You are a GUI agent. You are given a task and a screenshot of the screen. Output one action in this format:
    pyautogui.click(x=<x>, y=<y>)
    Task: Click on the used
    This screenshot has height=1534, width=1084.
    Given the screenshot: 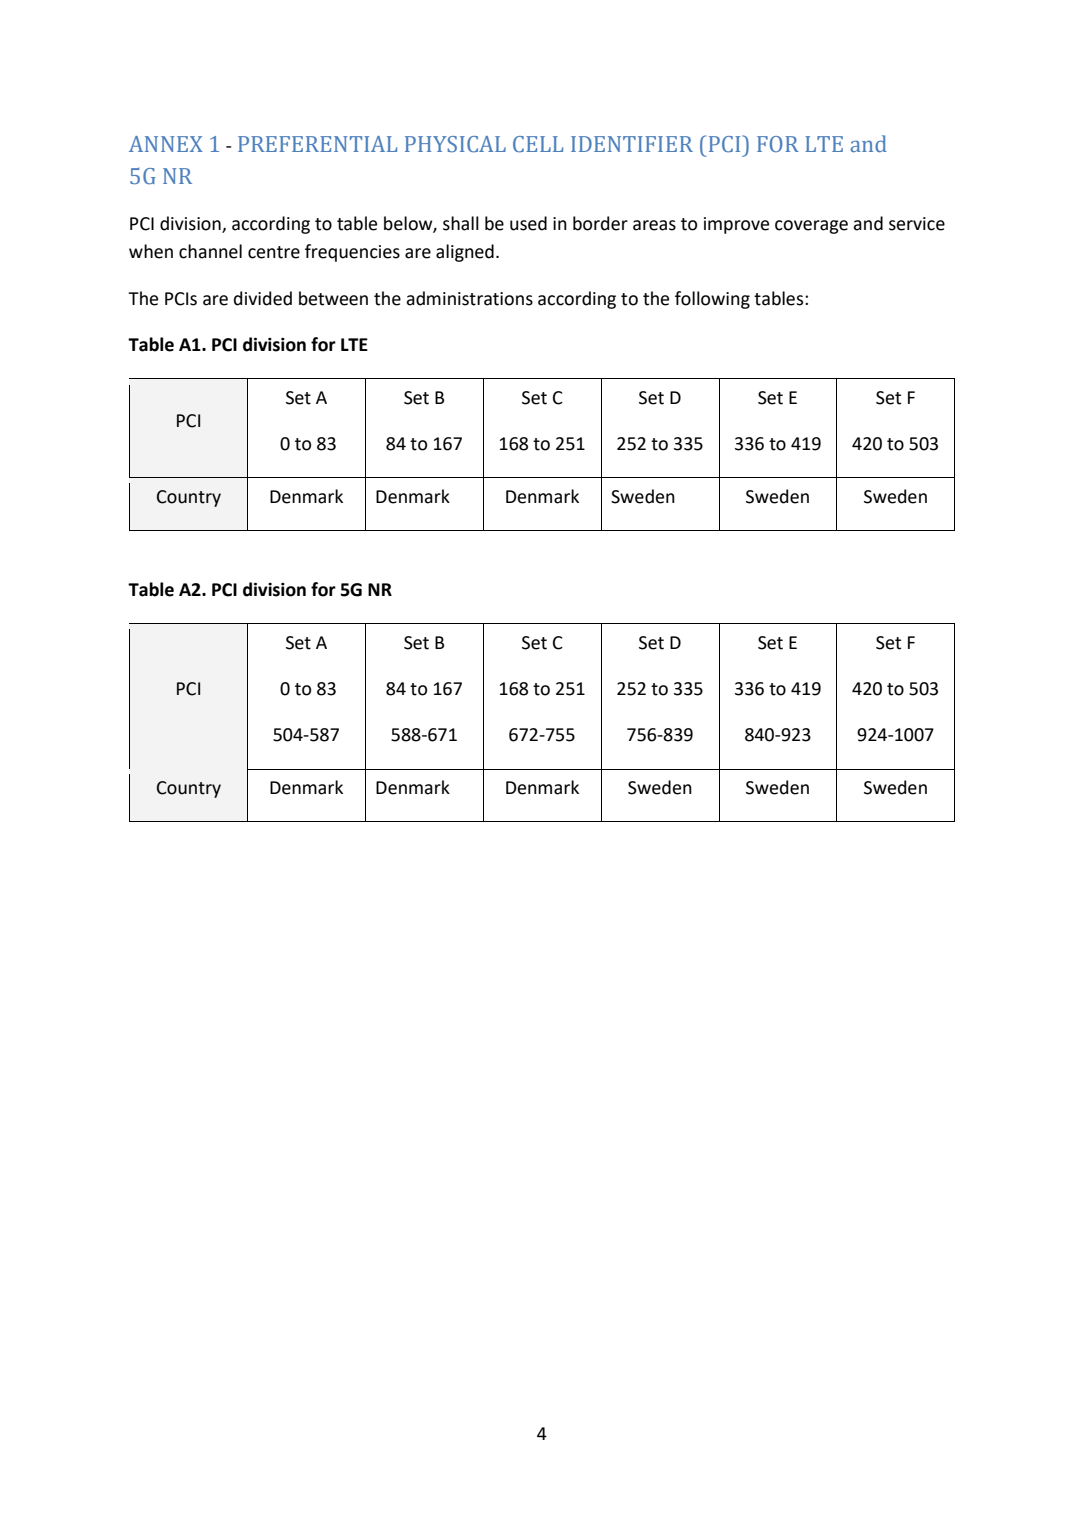 What is the action you would take?
    pyautogui.click(x=528, y=223)
